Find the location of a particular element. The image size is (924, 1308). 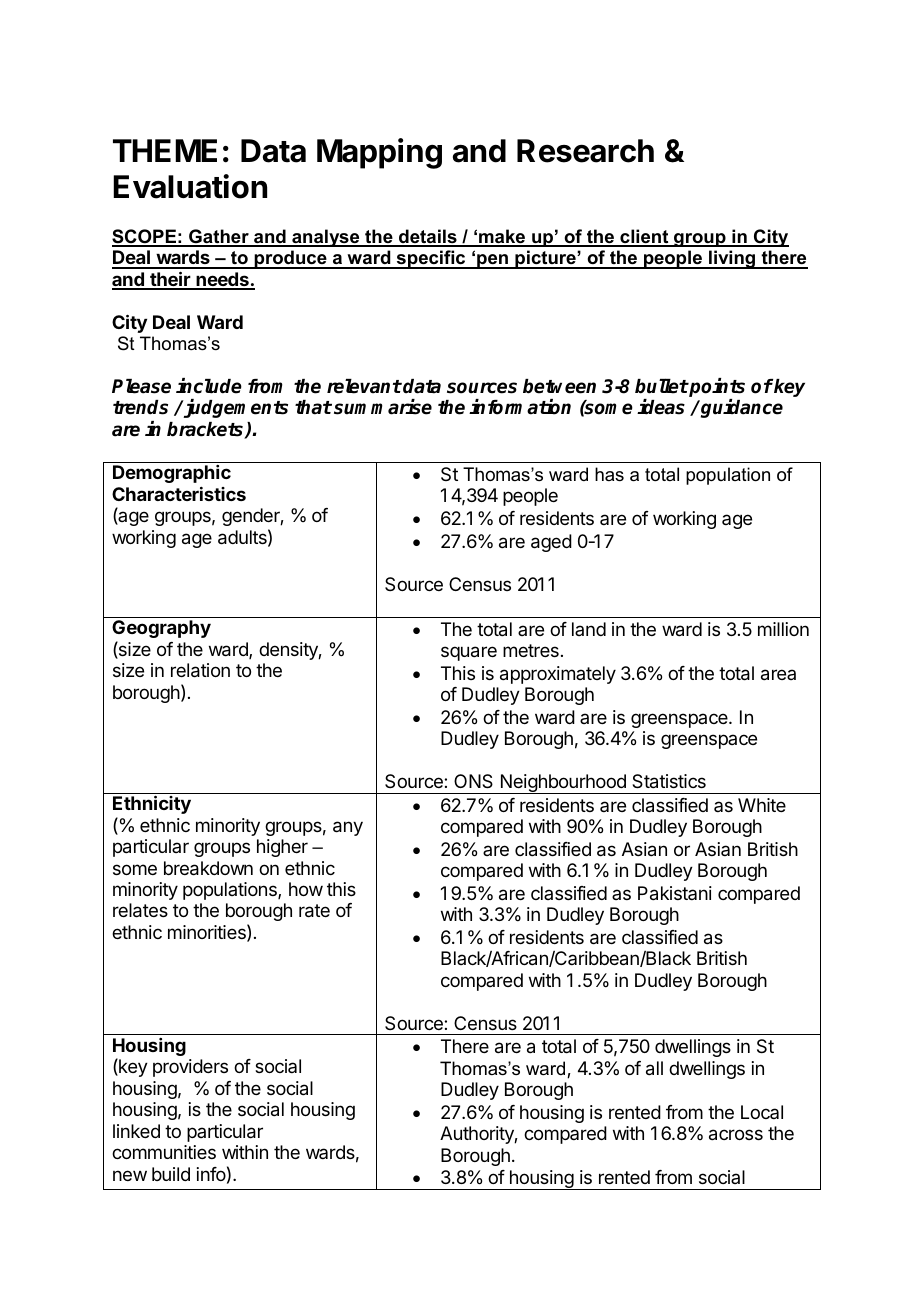

has is located at coordinates (609, 474).
